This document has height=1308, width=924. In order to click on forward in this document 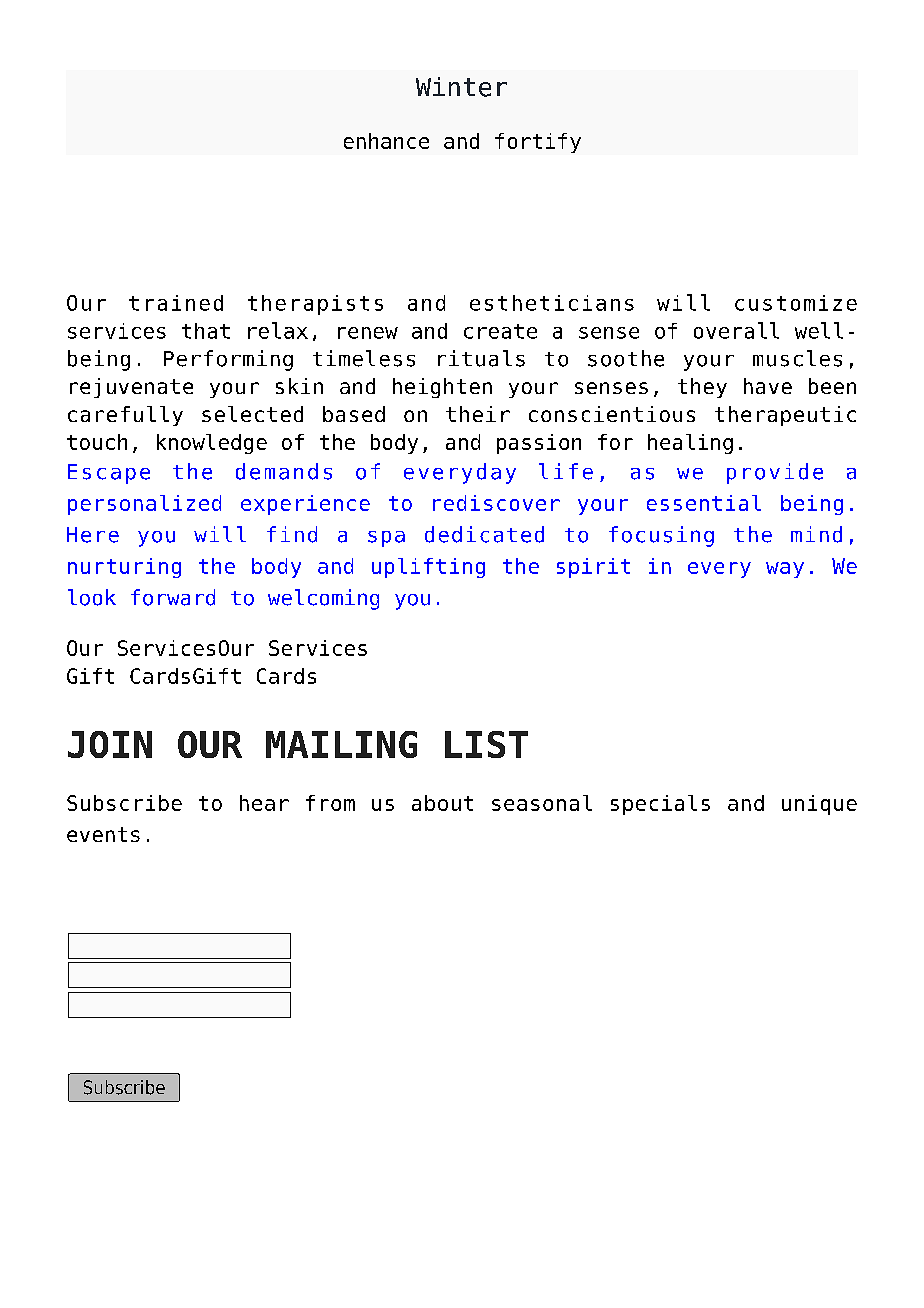, I will do `click(173, 597)`.
